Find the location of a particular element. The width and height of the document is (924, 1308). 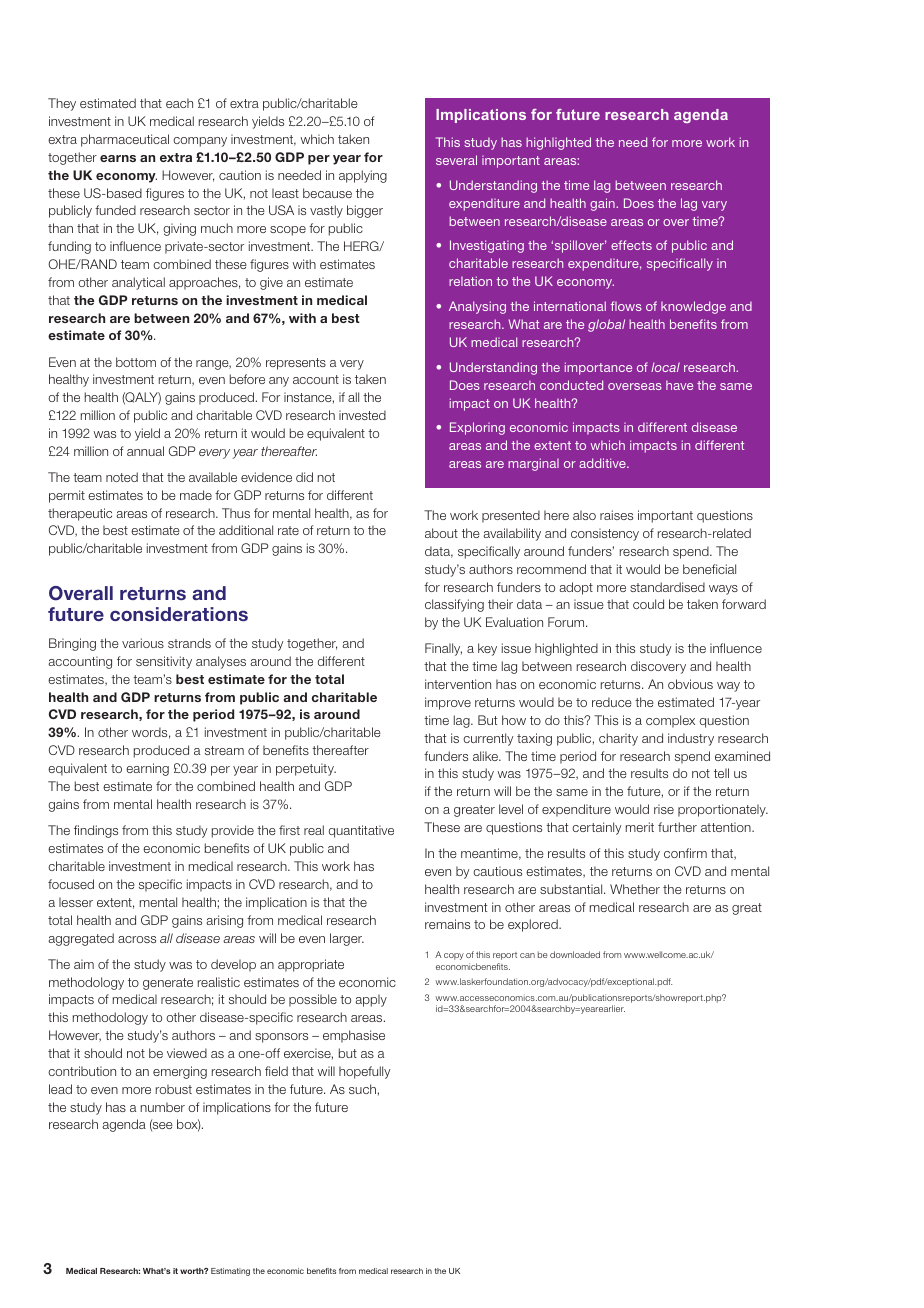

vary is located at coordinates (714, 206).
